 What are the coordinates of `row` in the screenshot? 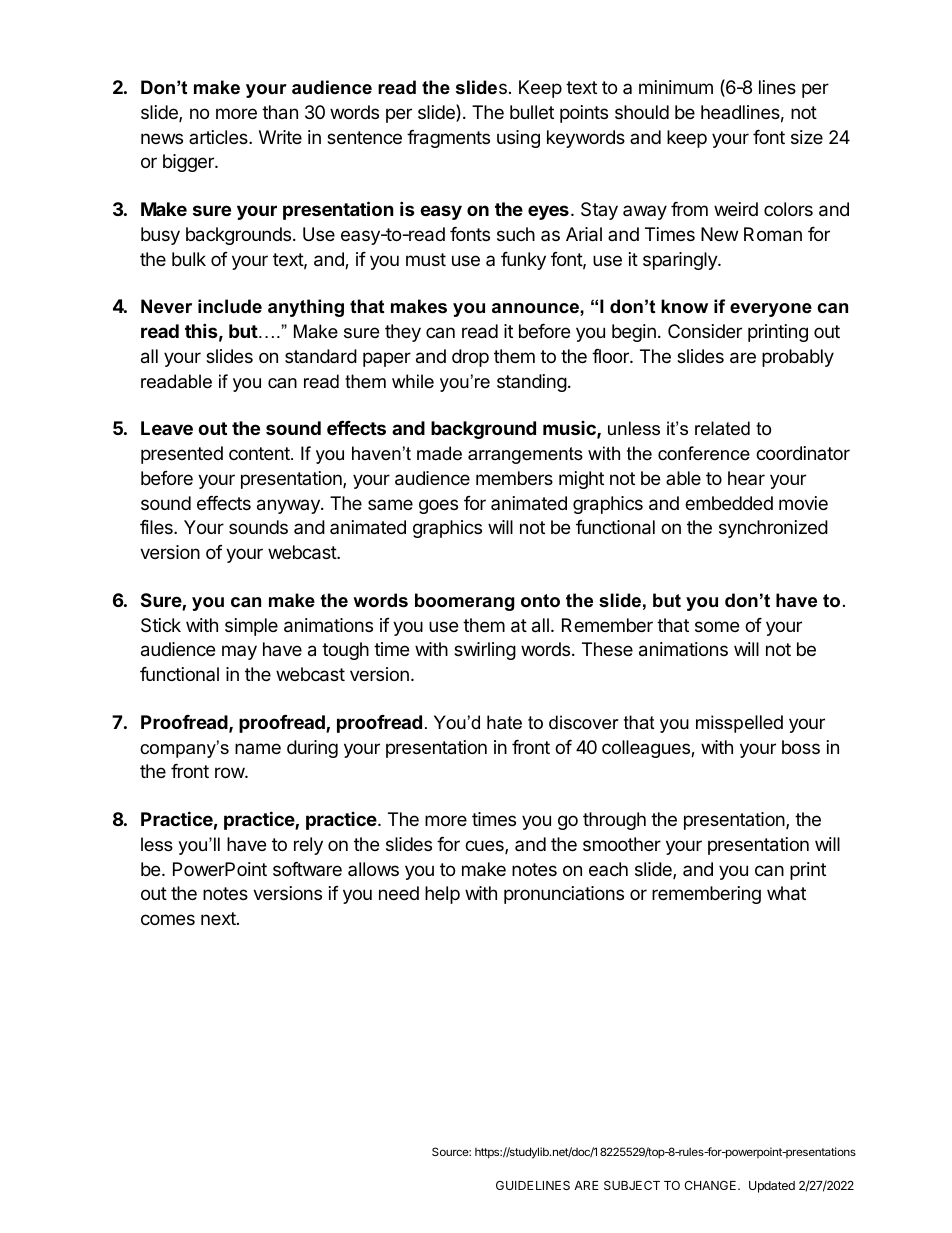 It's located at (230, 772).
